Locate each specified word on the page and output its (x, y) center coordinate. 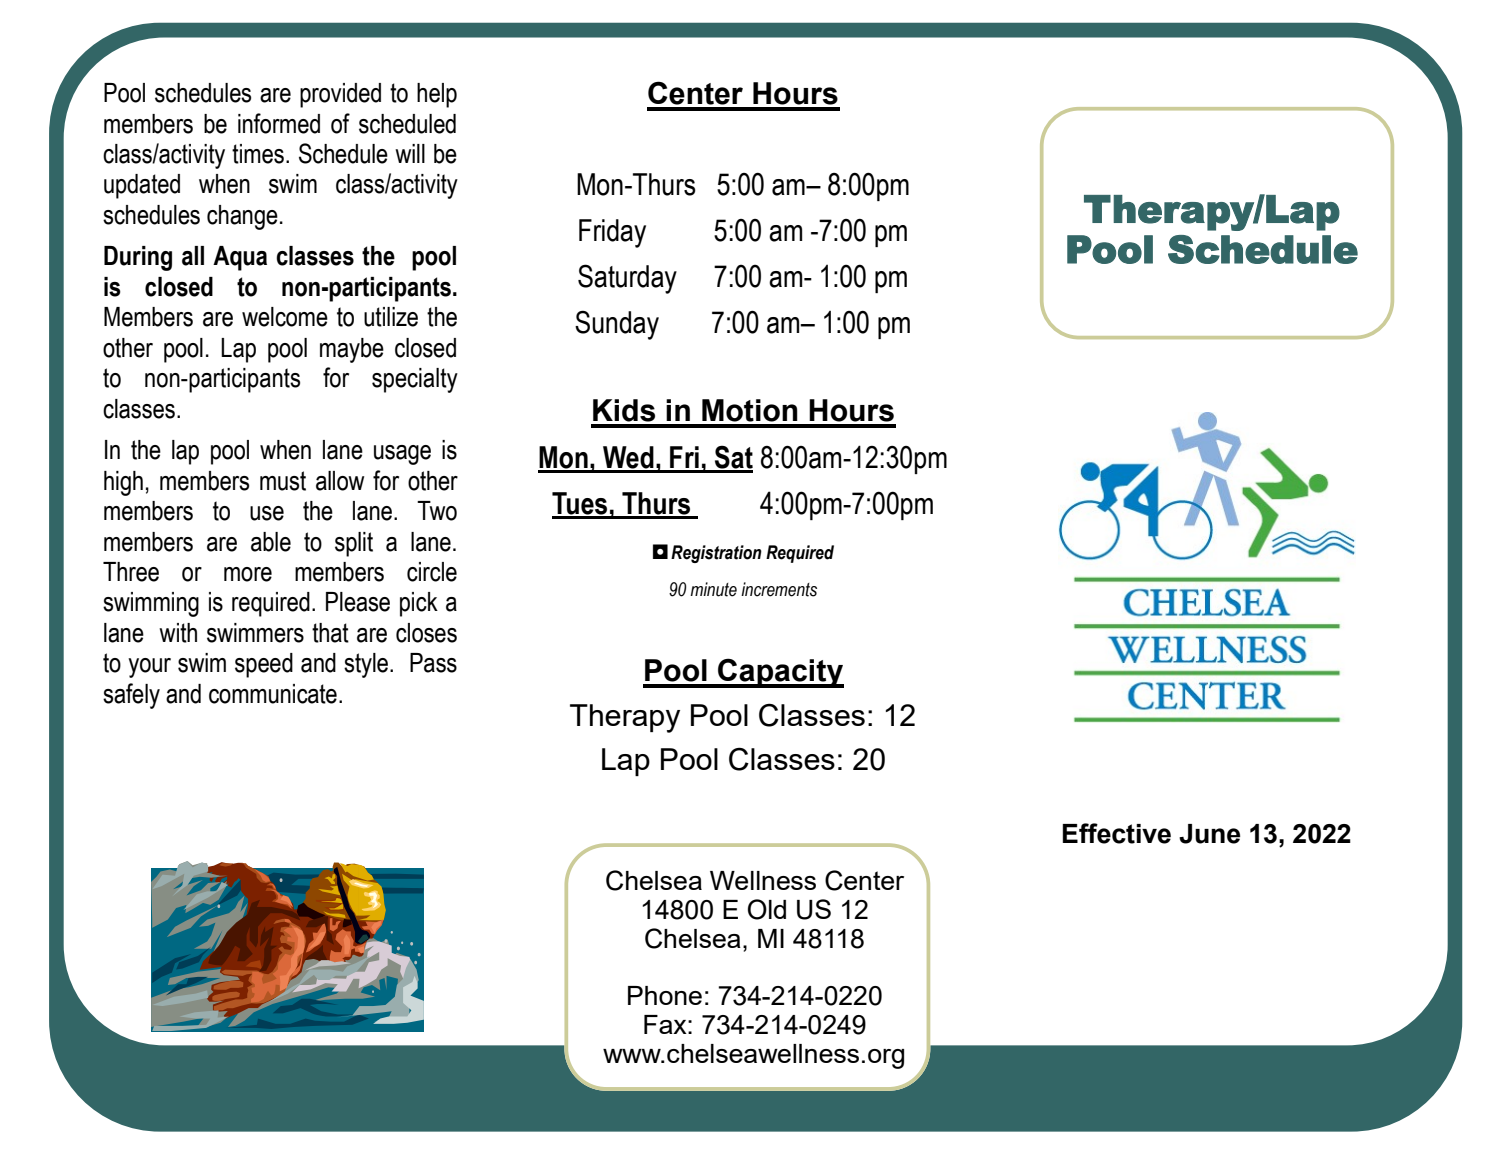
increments (779, 589)
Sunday (617, 325)
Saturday (627, 279)
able (271, 542)
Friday (612, 233)
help (437, 95)
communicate (273, 694)
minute (713, 589)
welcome (285, 317)
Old (767, 909)
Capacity (780, 673)
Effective (1117, 833)
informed (279, 123)
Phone (665, 995)
